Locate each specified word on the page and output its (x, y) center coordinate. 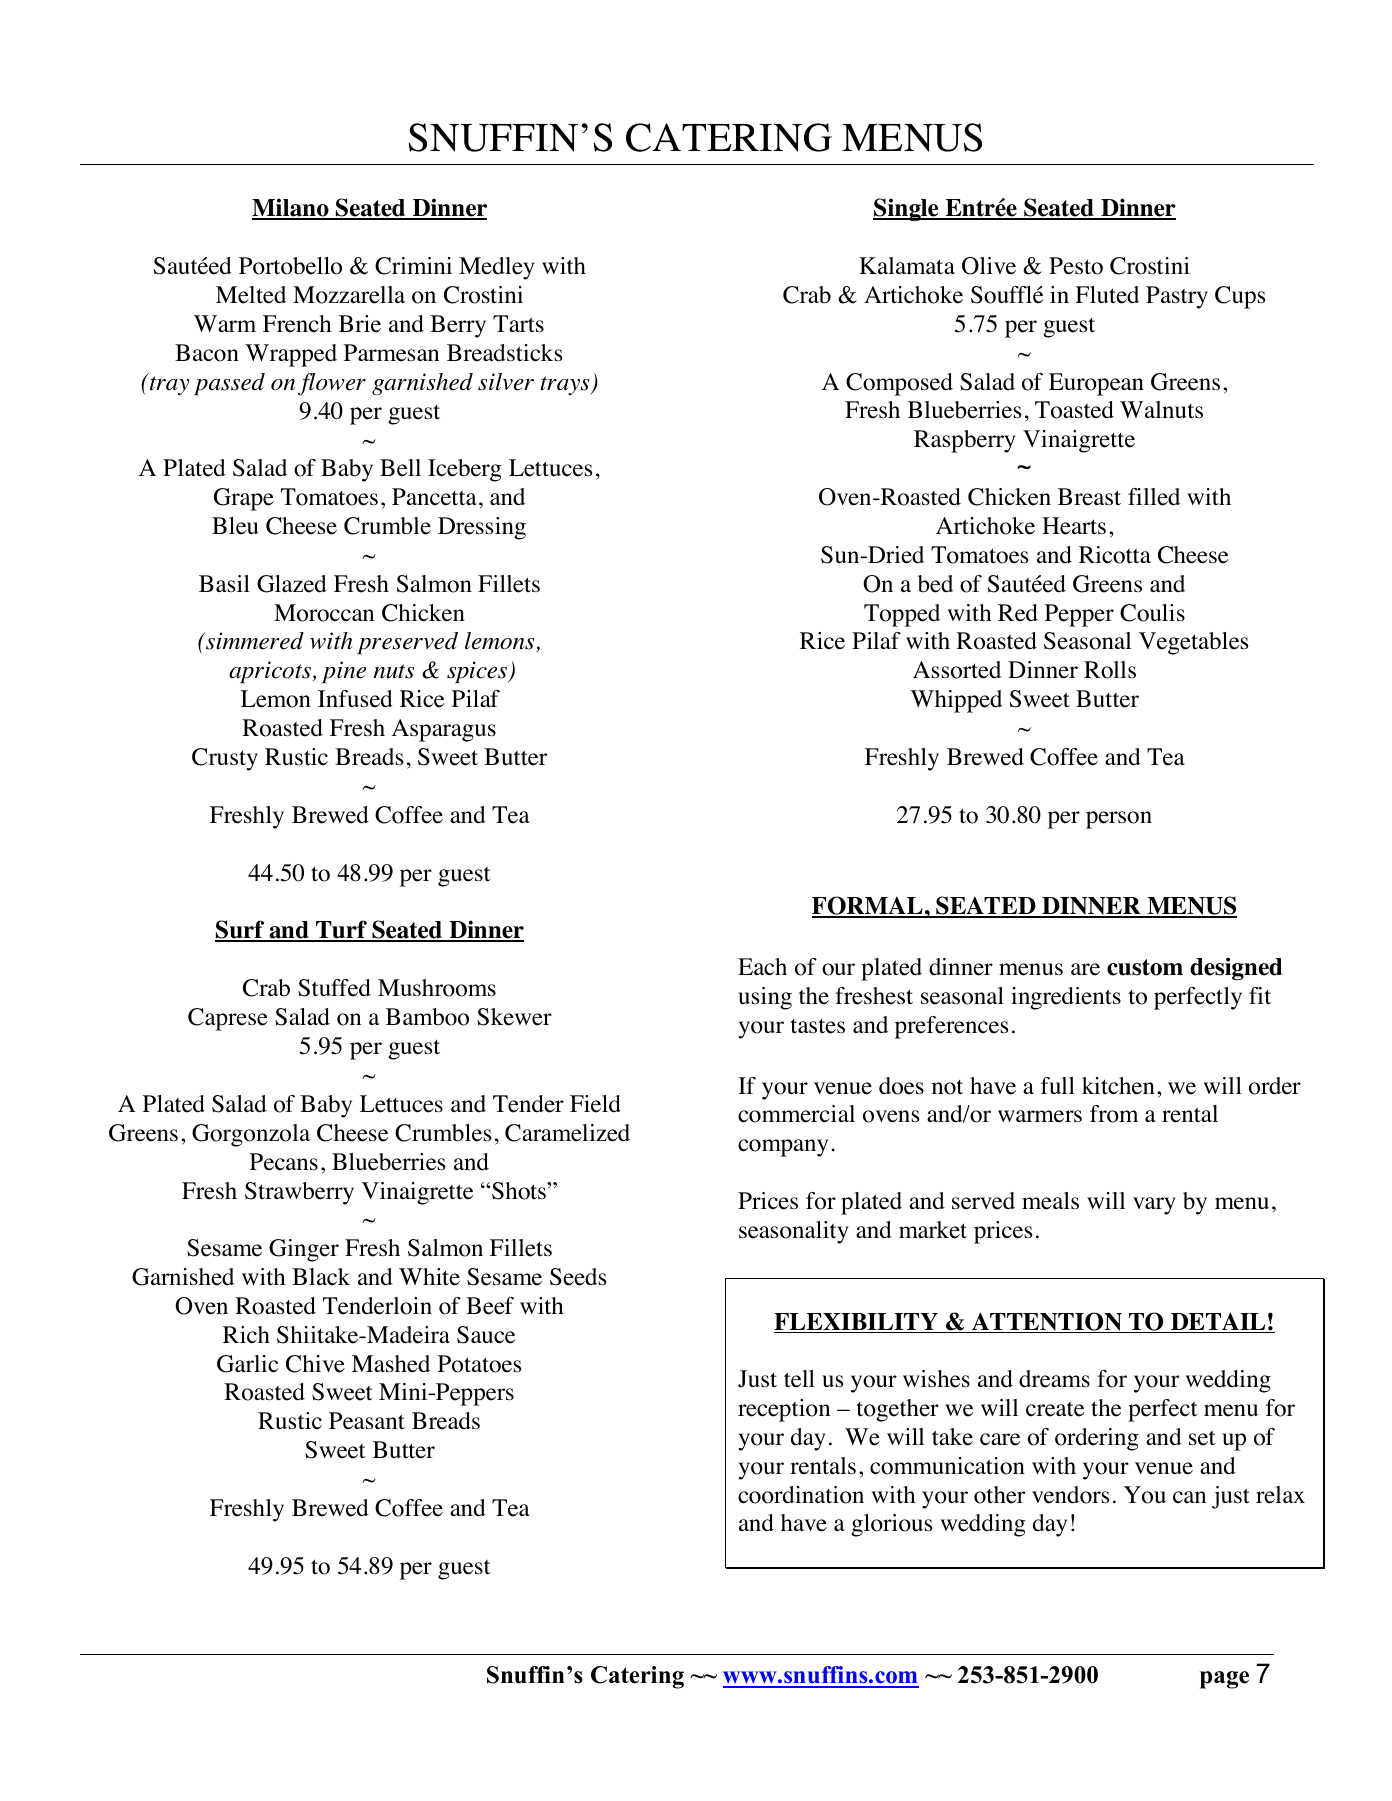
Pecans (284, 1162)
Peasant (367, 1421)
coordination (801, 1495)
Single (907, 209)
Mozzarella (349, 295)
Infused (355, 699)
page (1224, 1680)
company (783, 1148)
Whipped (956, 701)
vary (1154, 1206)
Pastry (1177, 297)
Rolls (1110, 670)
